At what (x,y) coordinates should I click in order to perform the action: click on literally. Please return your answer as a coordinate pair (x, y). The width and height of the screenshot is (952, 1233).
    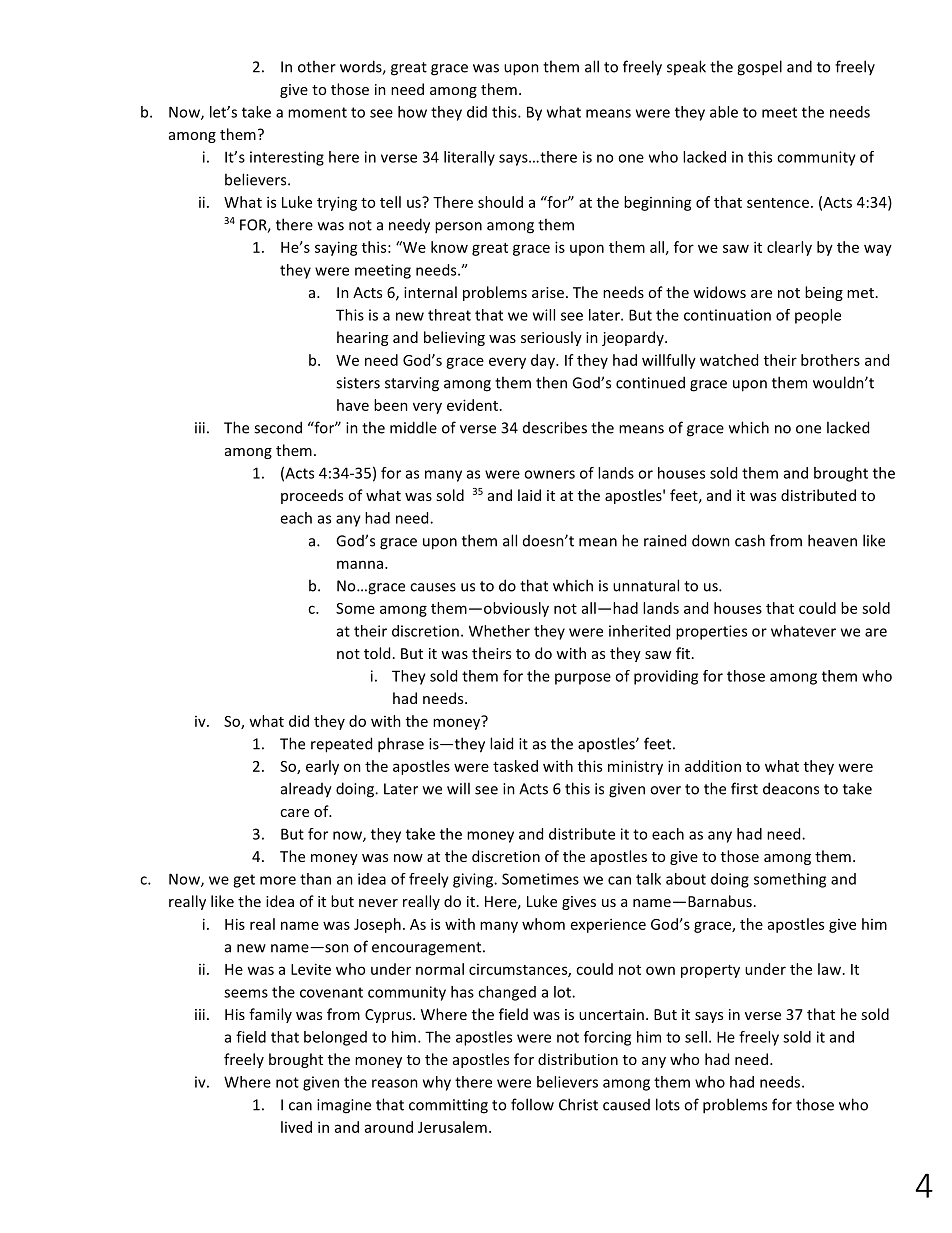
    Looking at the image, I should click on (469, 158).
